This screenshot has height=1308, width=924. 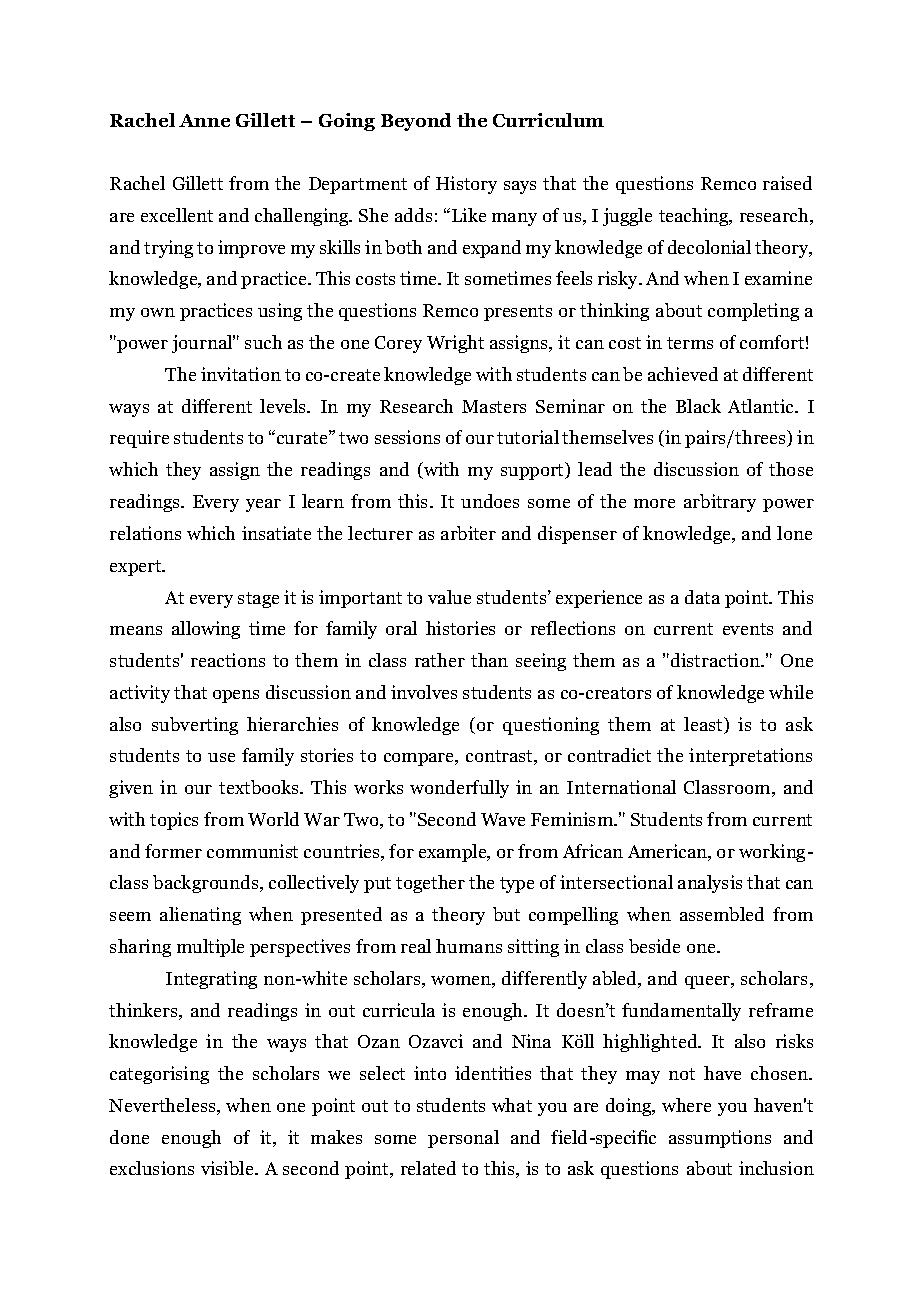 I want to click on allowing, so click(x=206, y=630).
